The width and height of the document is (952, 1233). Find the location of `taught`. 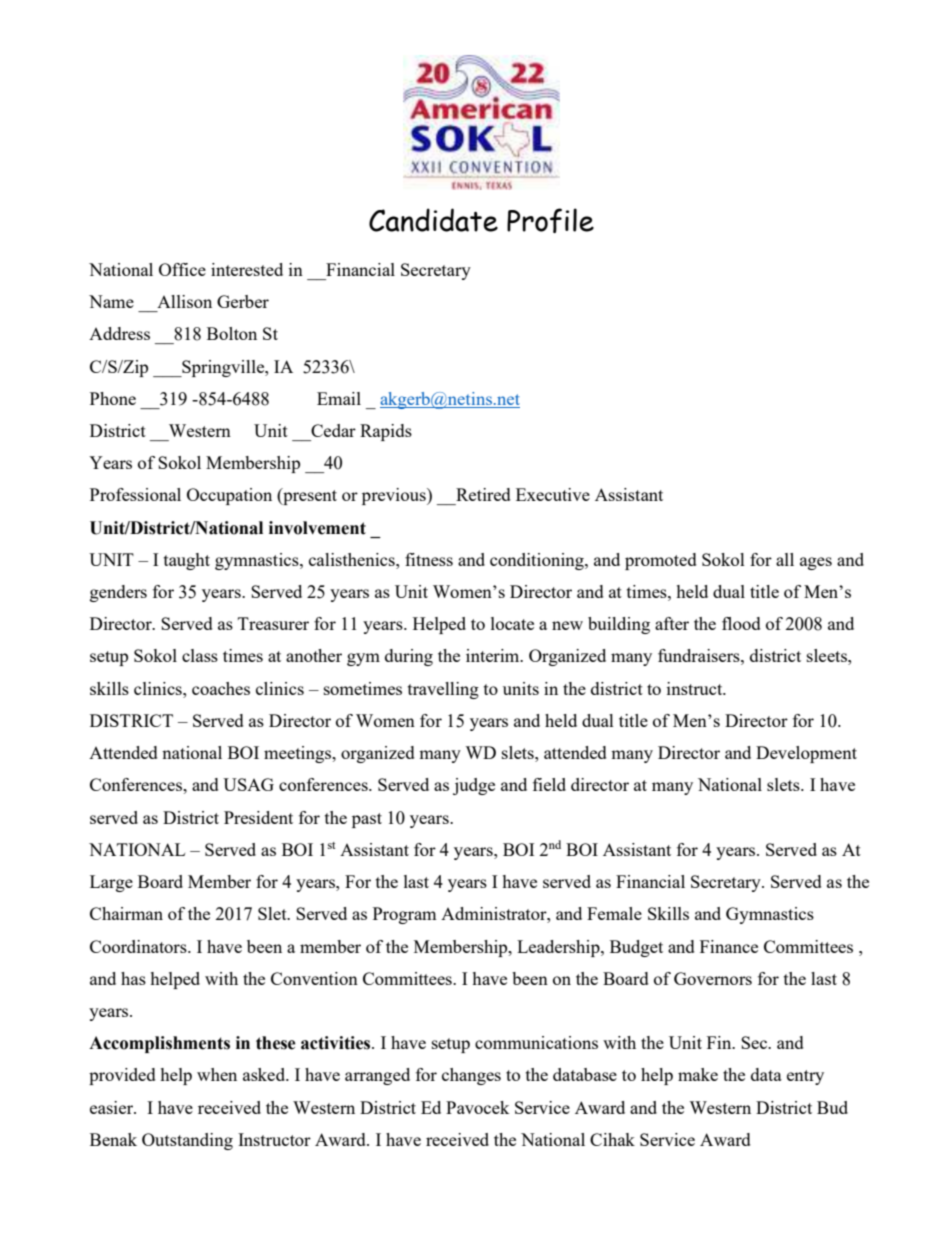

taught is located at coordinates (187, 561).
